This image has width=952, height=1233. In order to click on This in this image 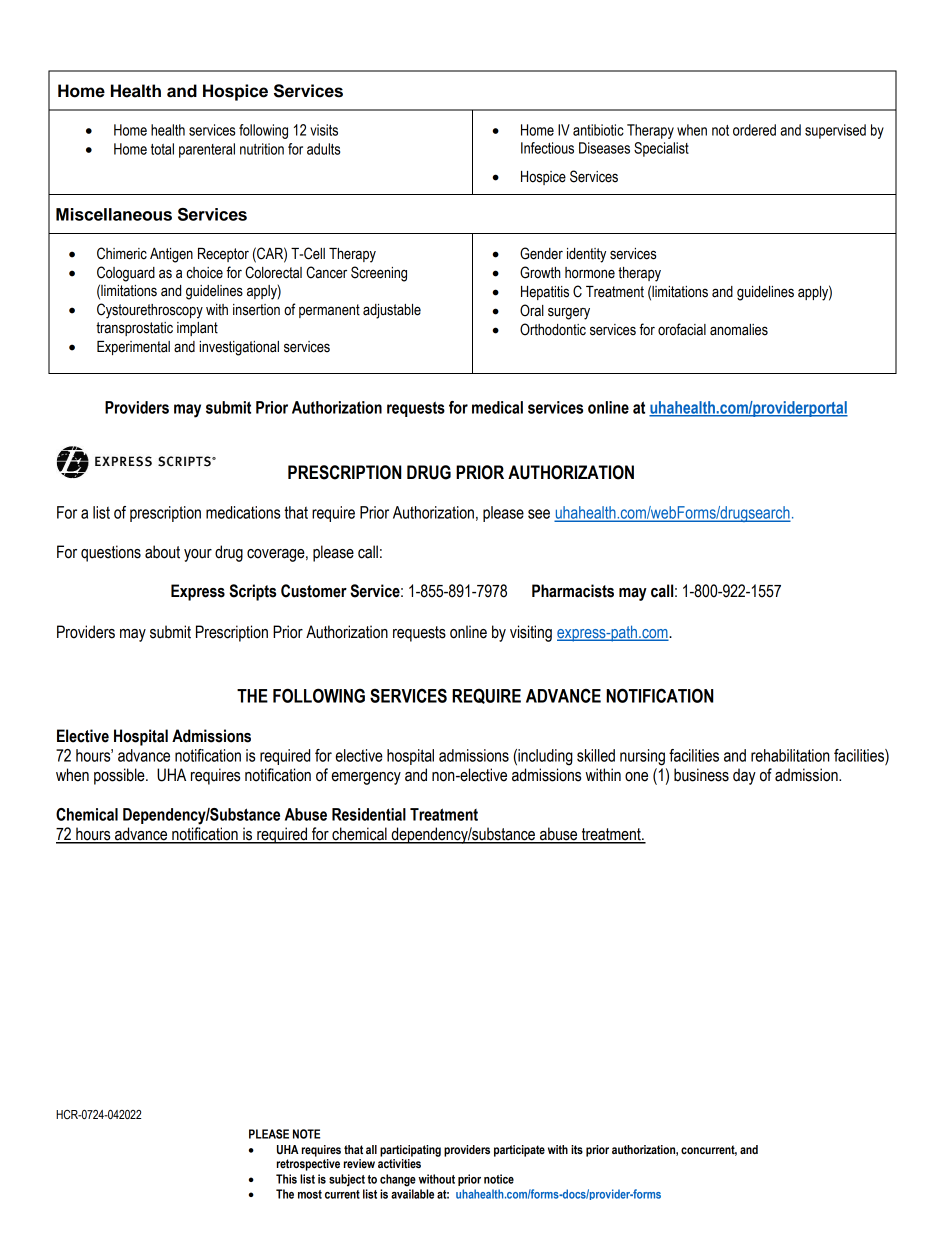, I will do `click(286, 1179)`.
